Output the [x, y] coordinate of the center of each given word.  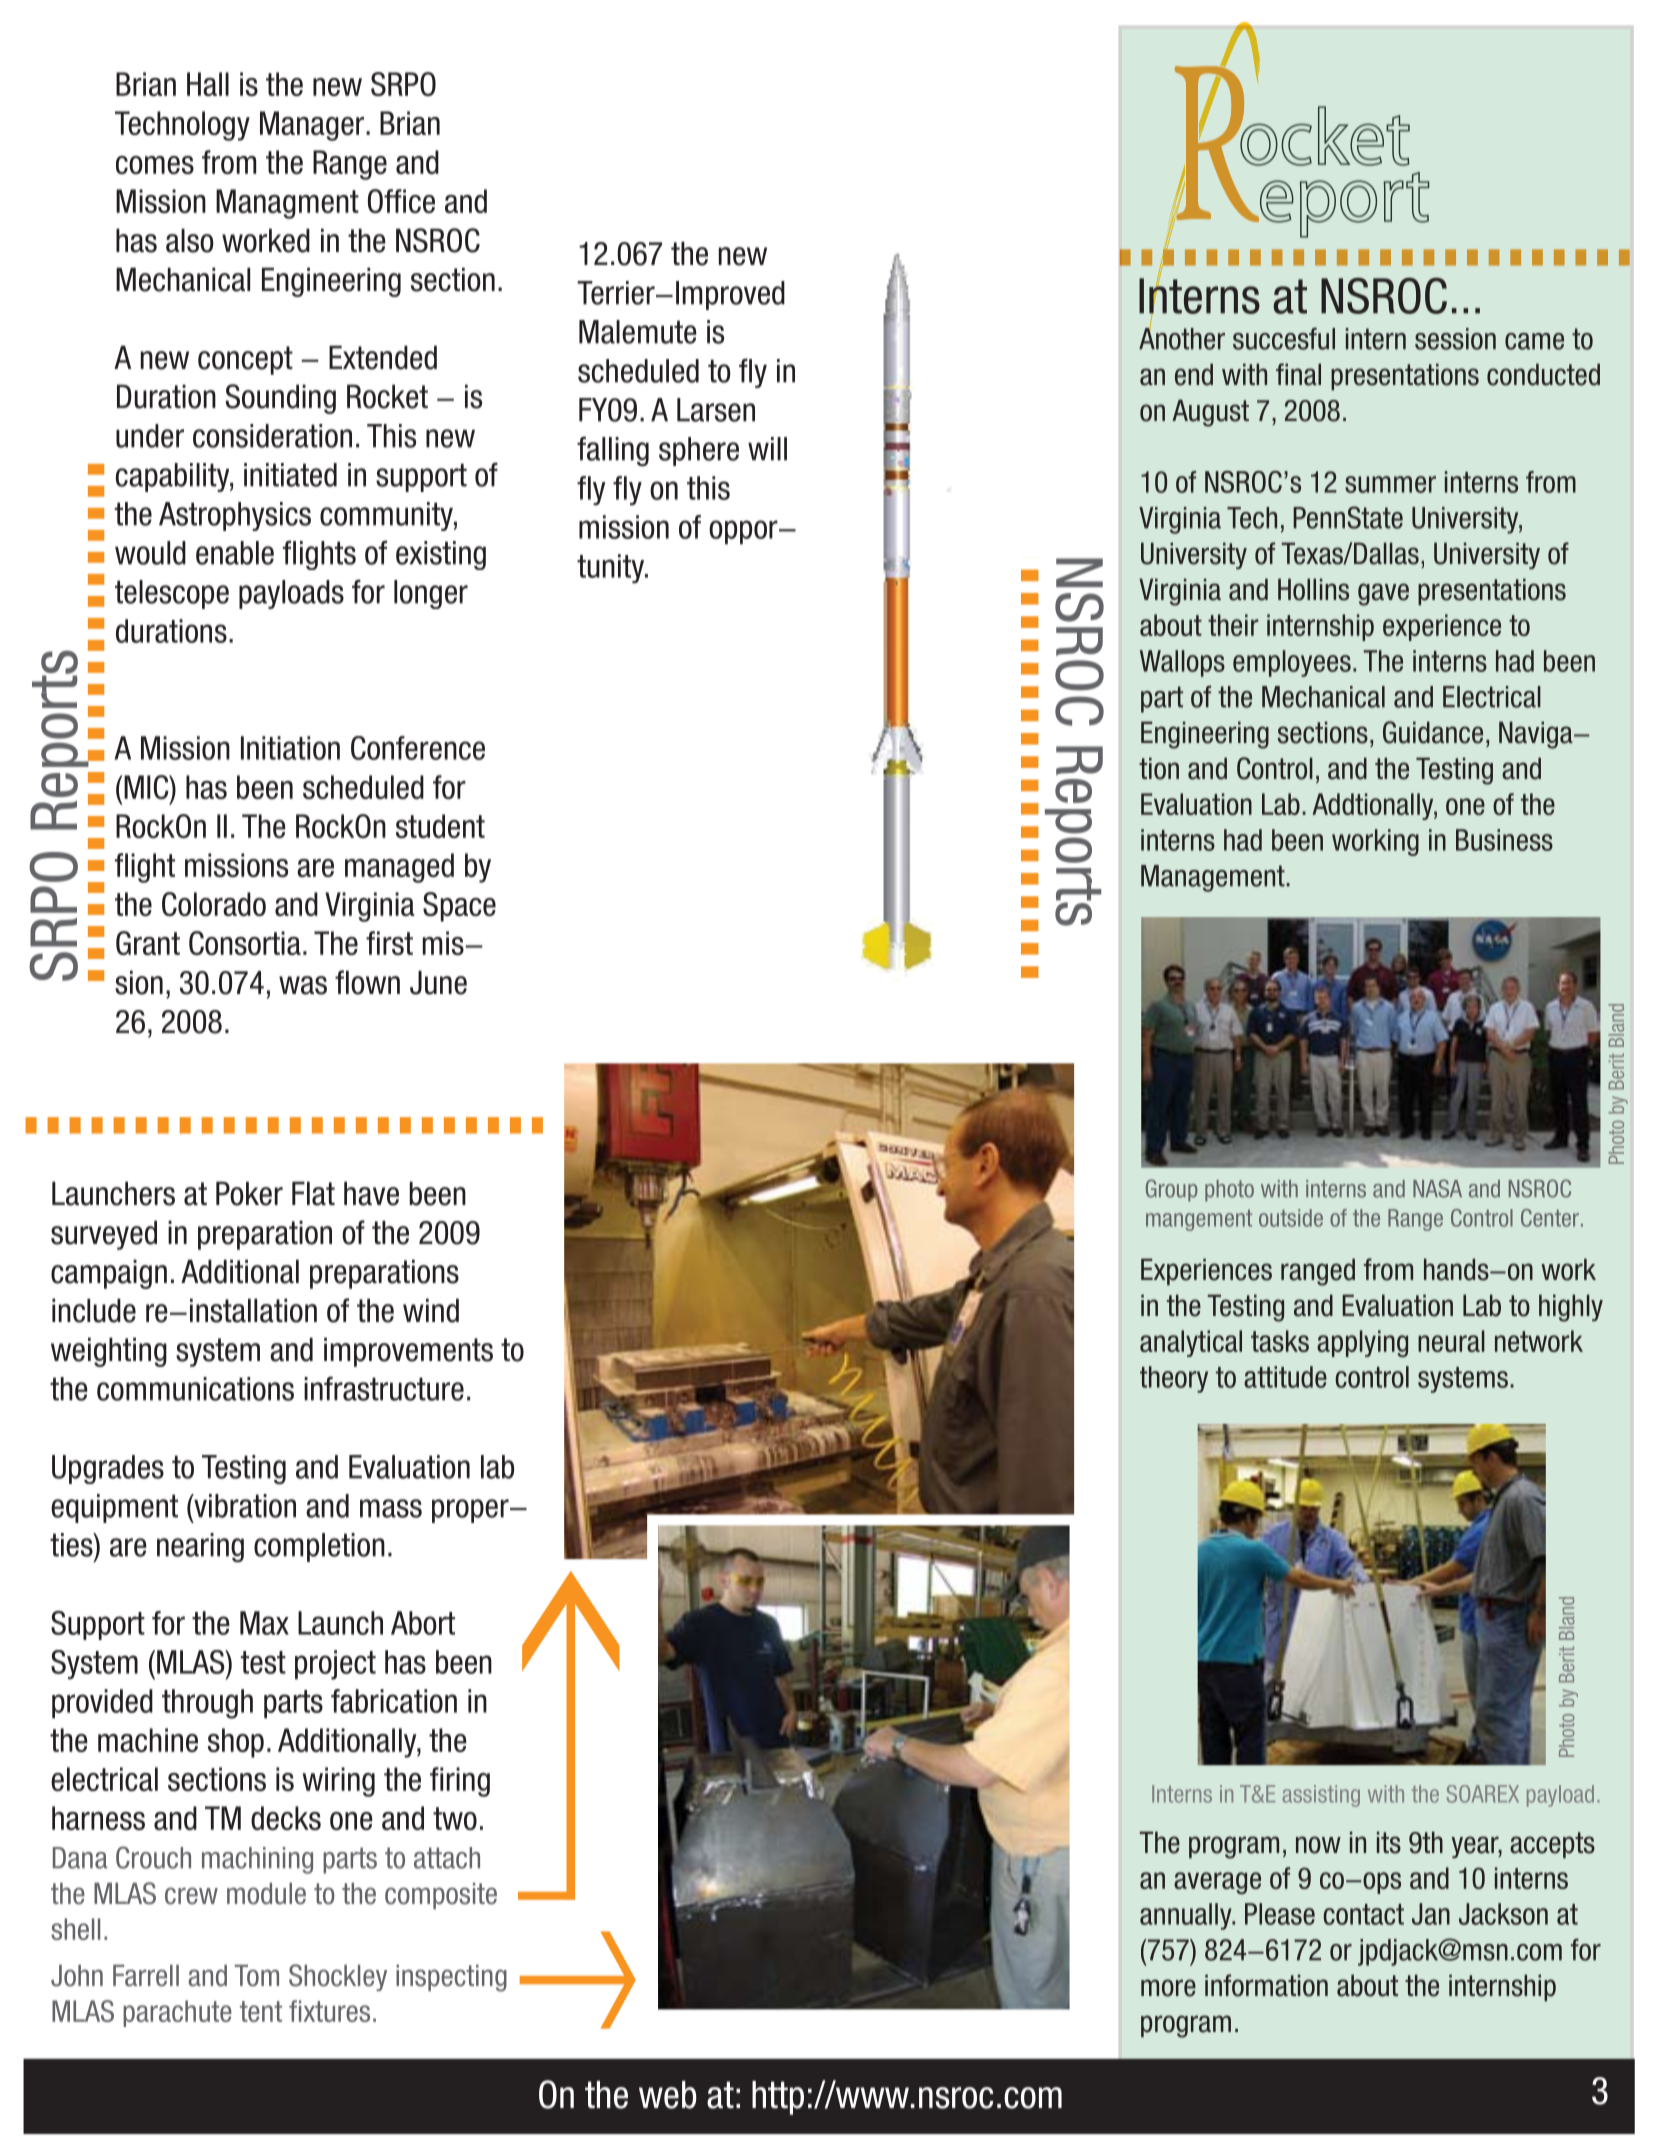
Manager [313, 126]
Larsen [716, 410]
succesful [1284, 338]
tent [261, 2011]
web [668, 2095]
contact [1363, 1914]
